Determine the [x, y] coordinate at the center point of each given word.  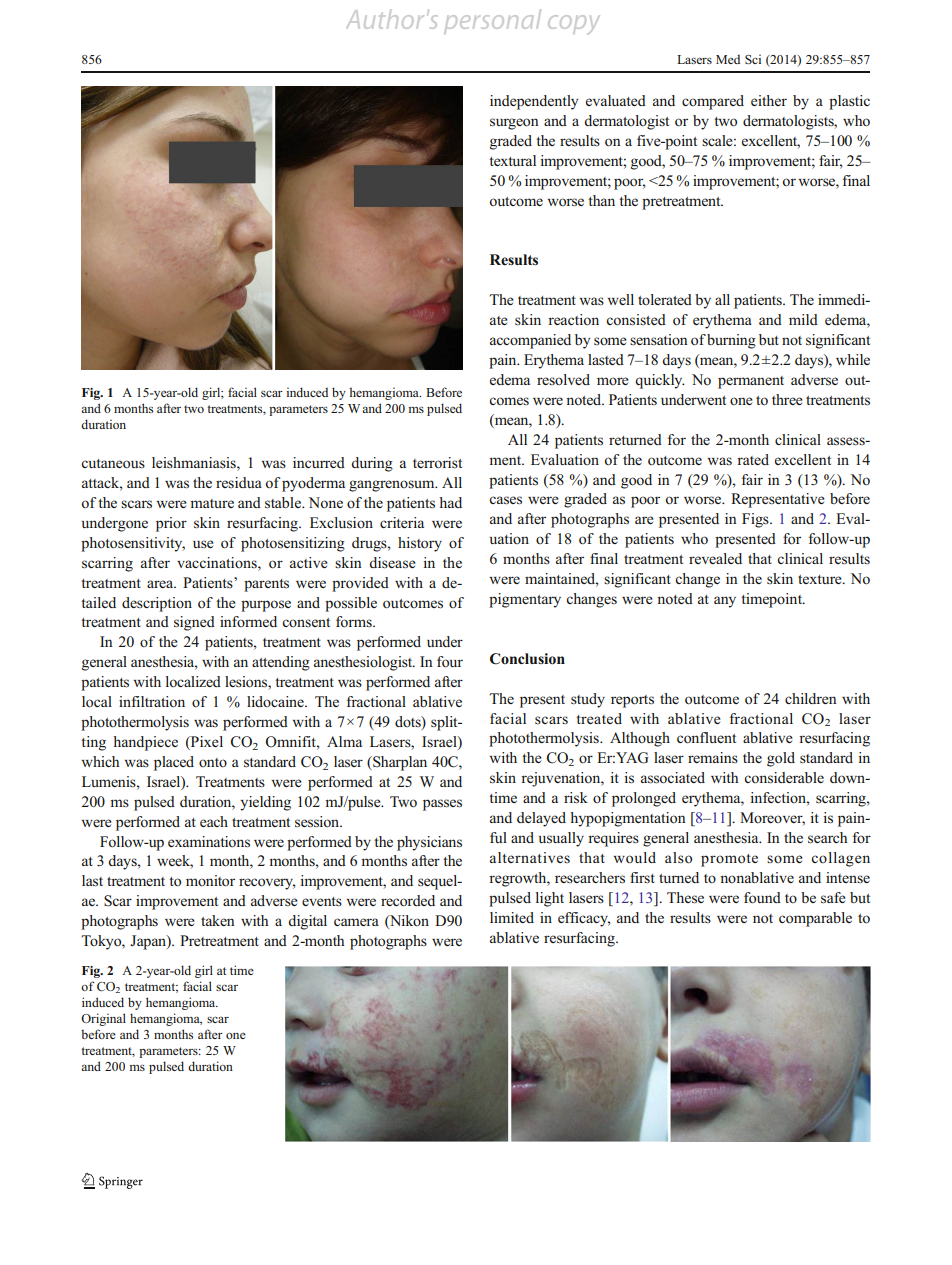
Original [103, 1019]
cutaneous [113, 464]
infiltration [152, 701]
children [811, 698]
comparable [815, 919]
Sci [753, 59]
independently [534, 102]
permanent [751, 382]
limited [512, 917]
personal [493, 20]
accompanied [530, 341]
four [450, 662]
